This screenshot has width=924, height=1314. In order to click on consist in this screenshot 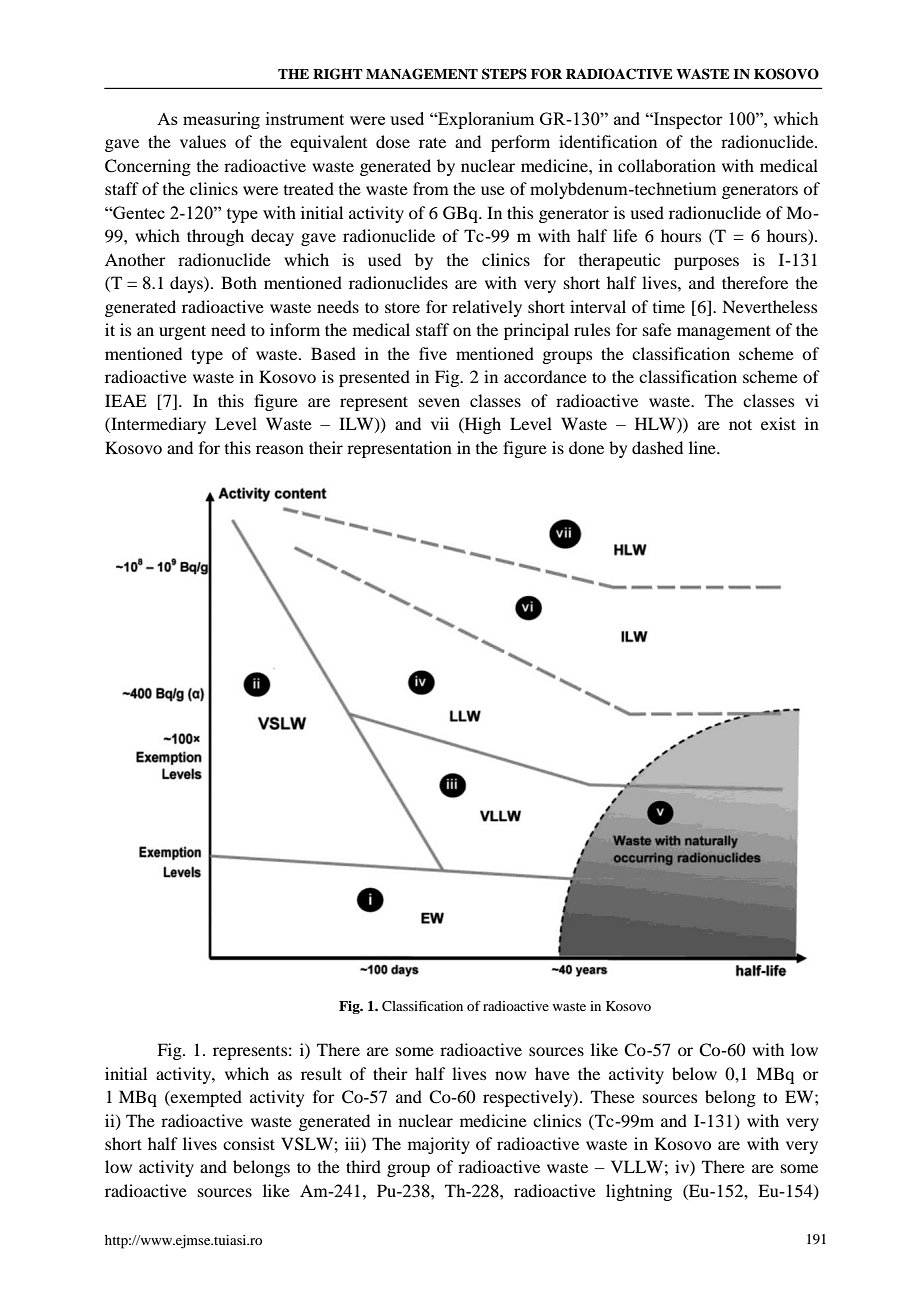, I will do `click(249, 1143)`.
